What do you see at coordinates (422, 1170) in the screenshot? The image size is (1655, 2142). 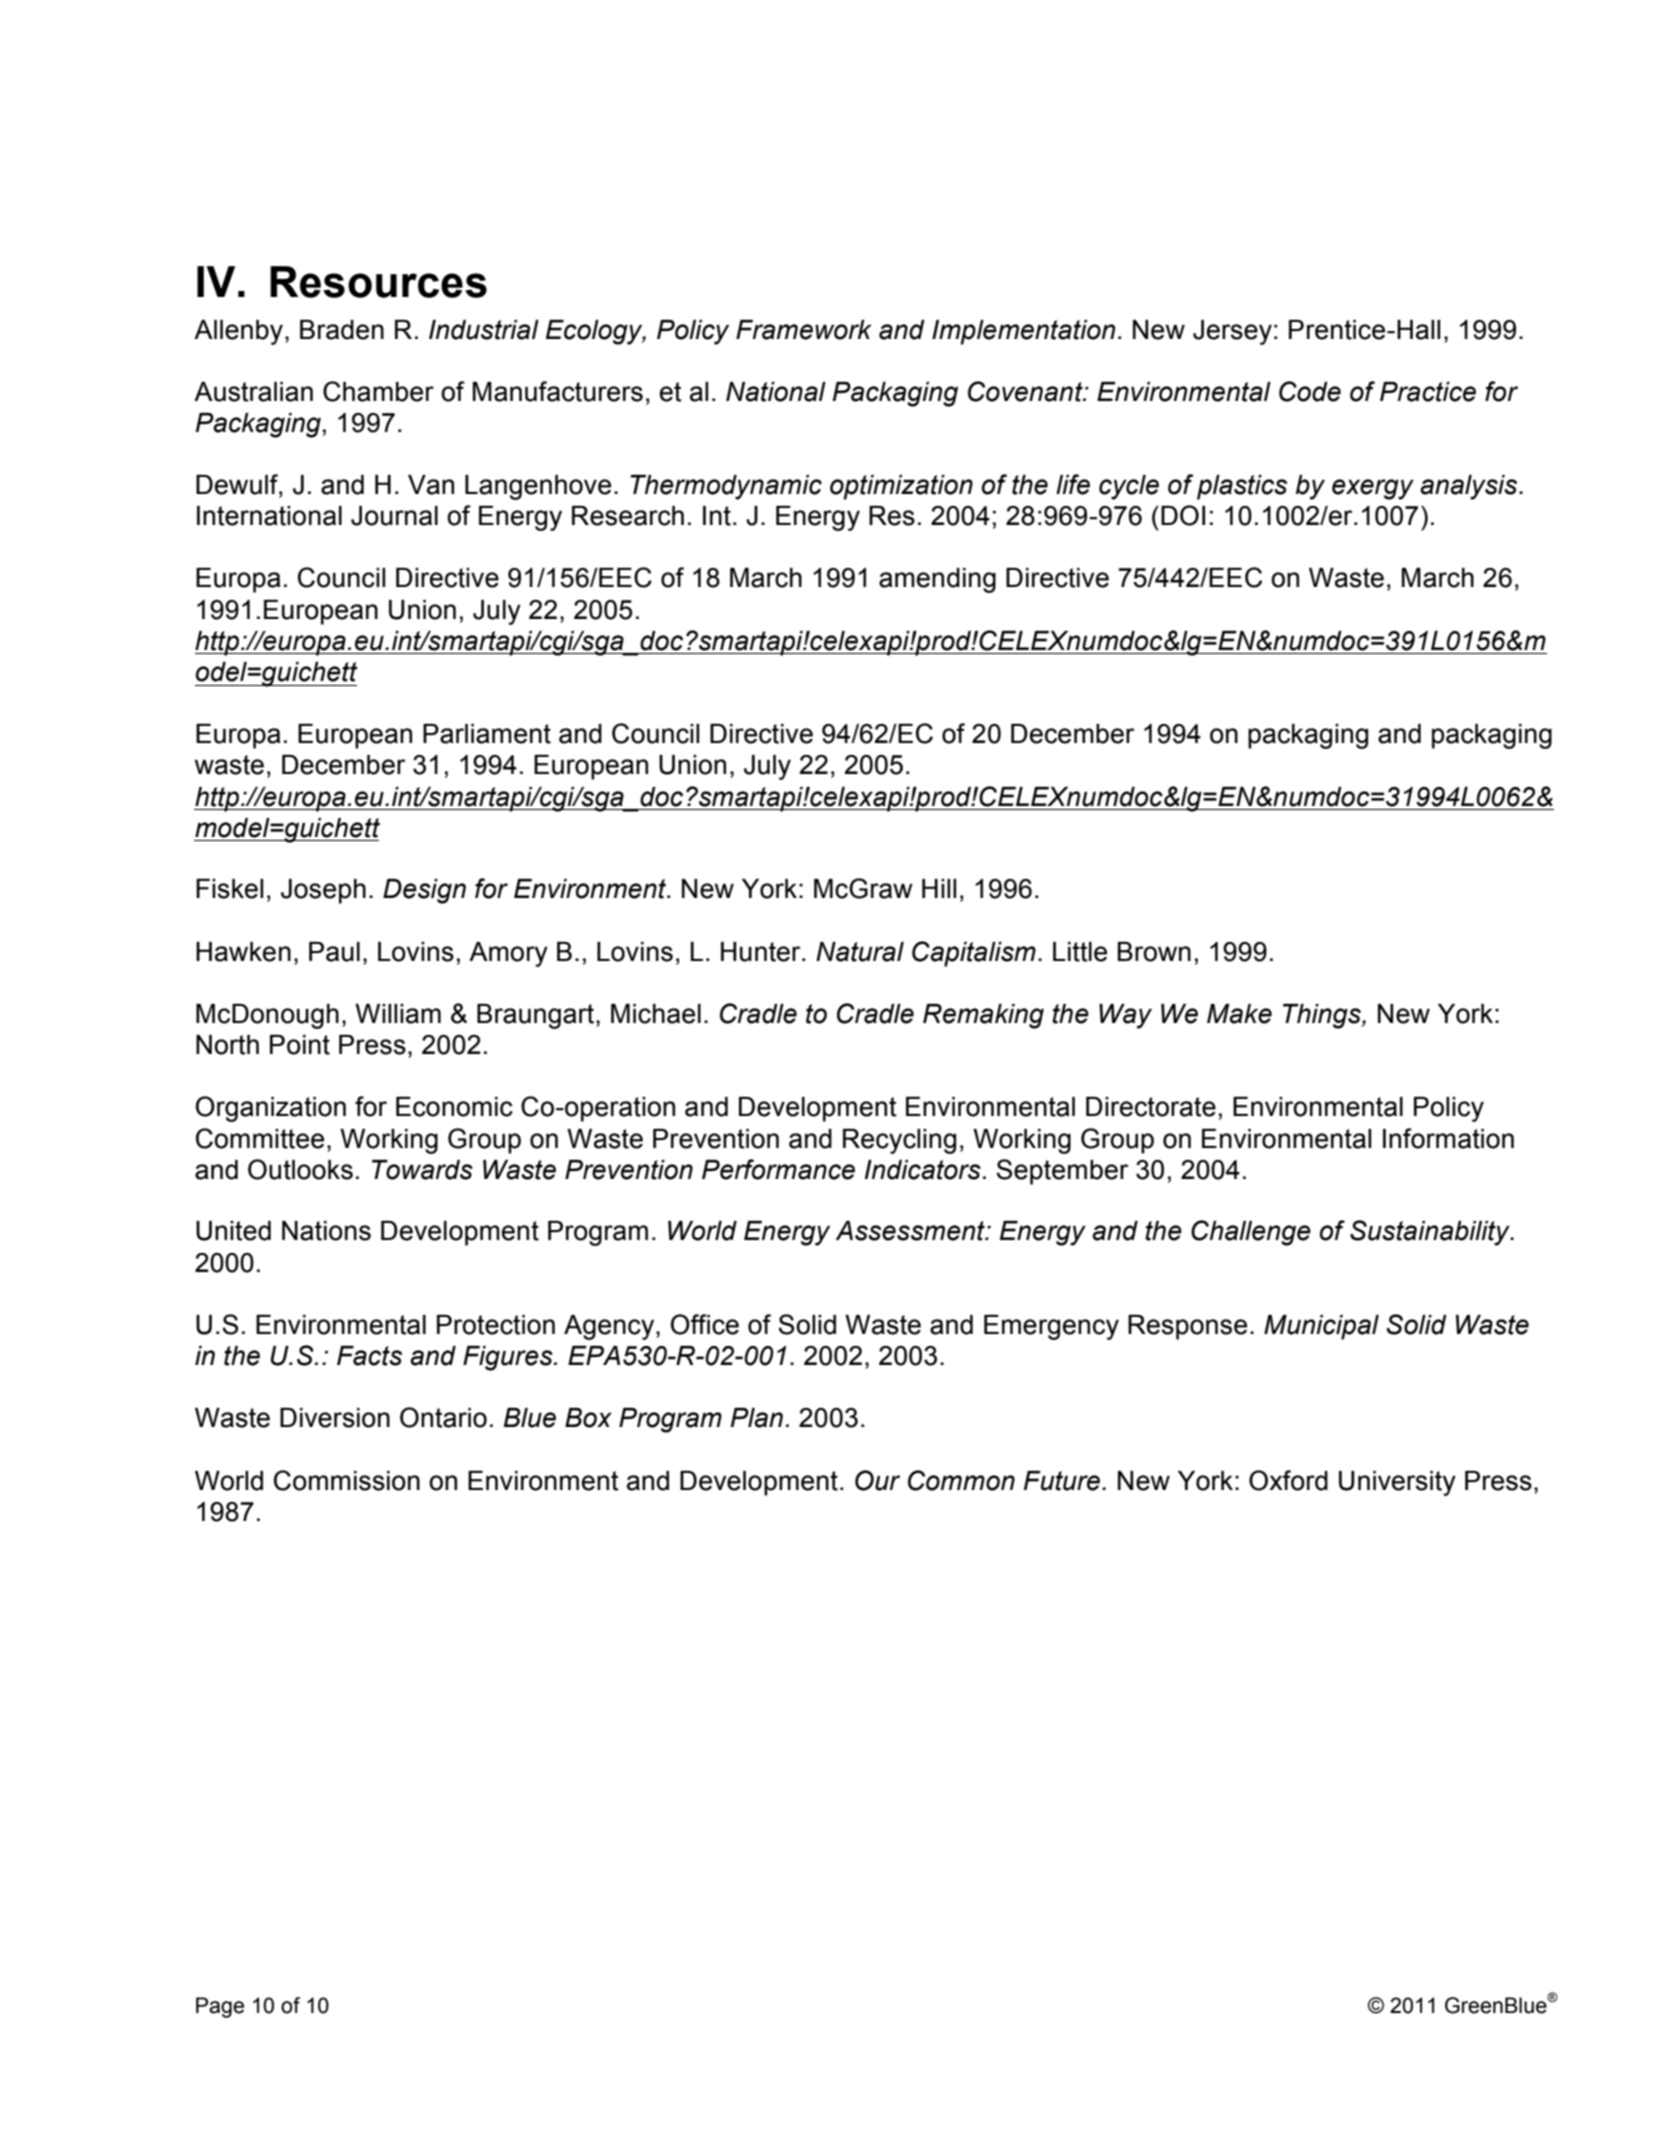 I see `Towards` at bounding box center [422, 1170].
